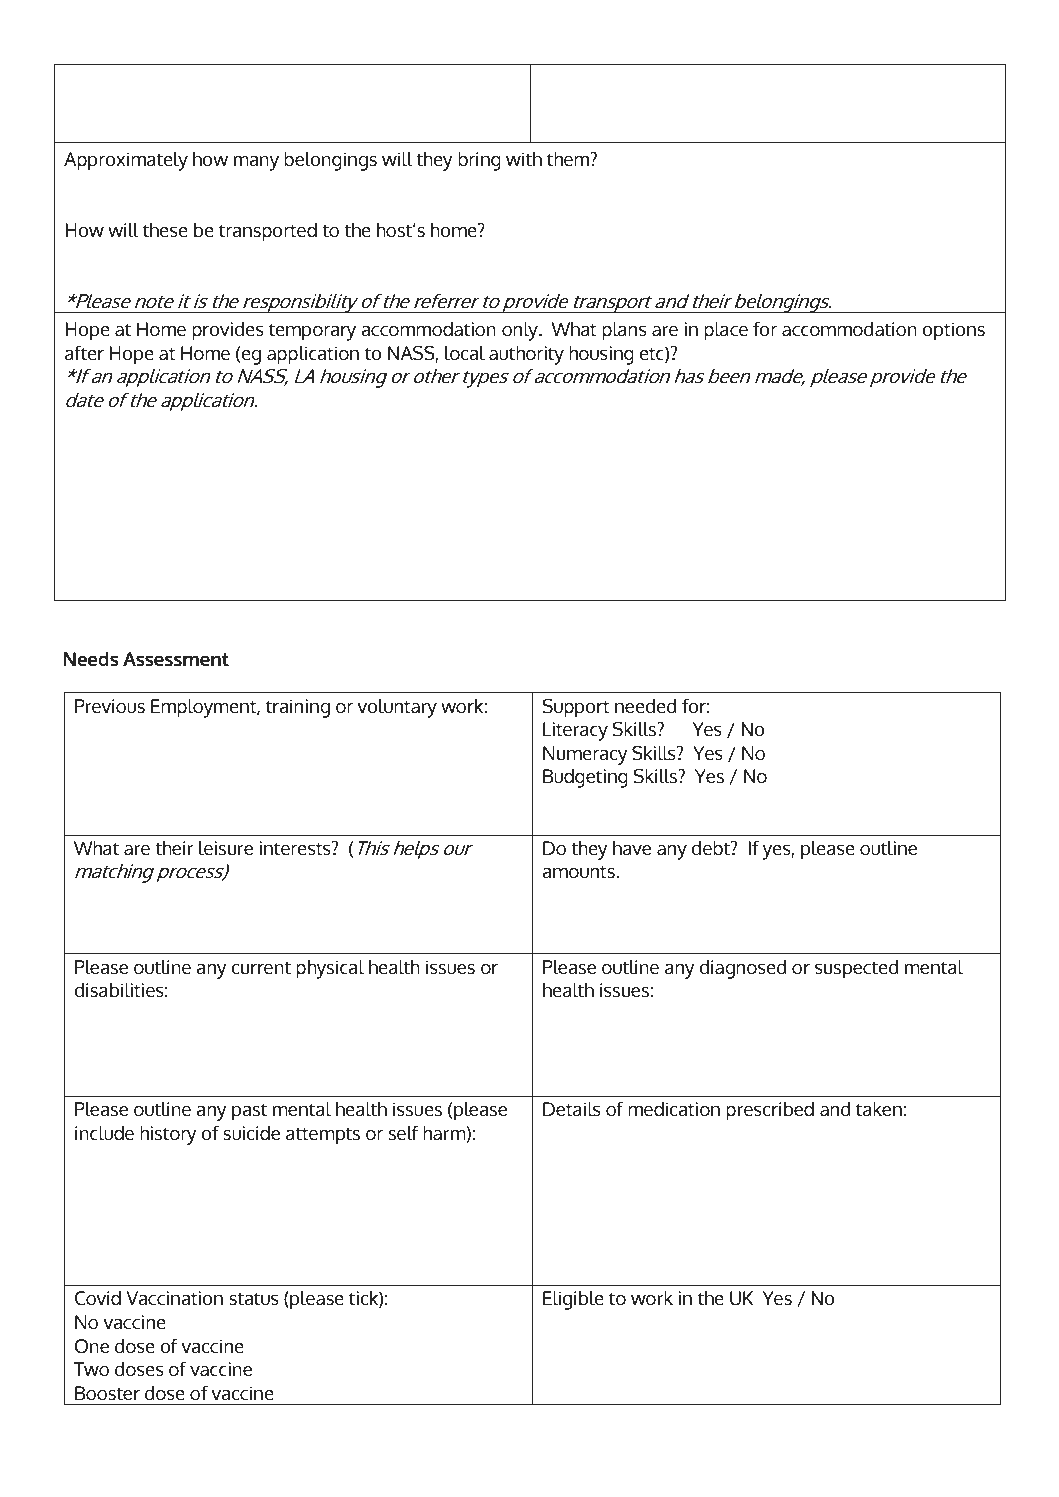 The height and width of the image is (1497, 1059). Describe the element at coordinates (646, 706) in the image. I see `needed` at that location.
